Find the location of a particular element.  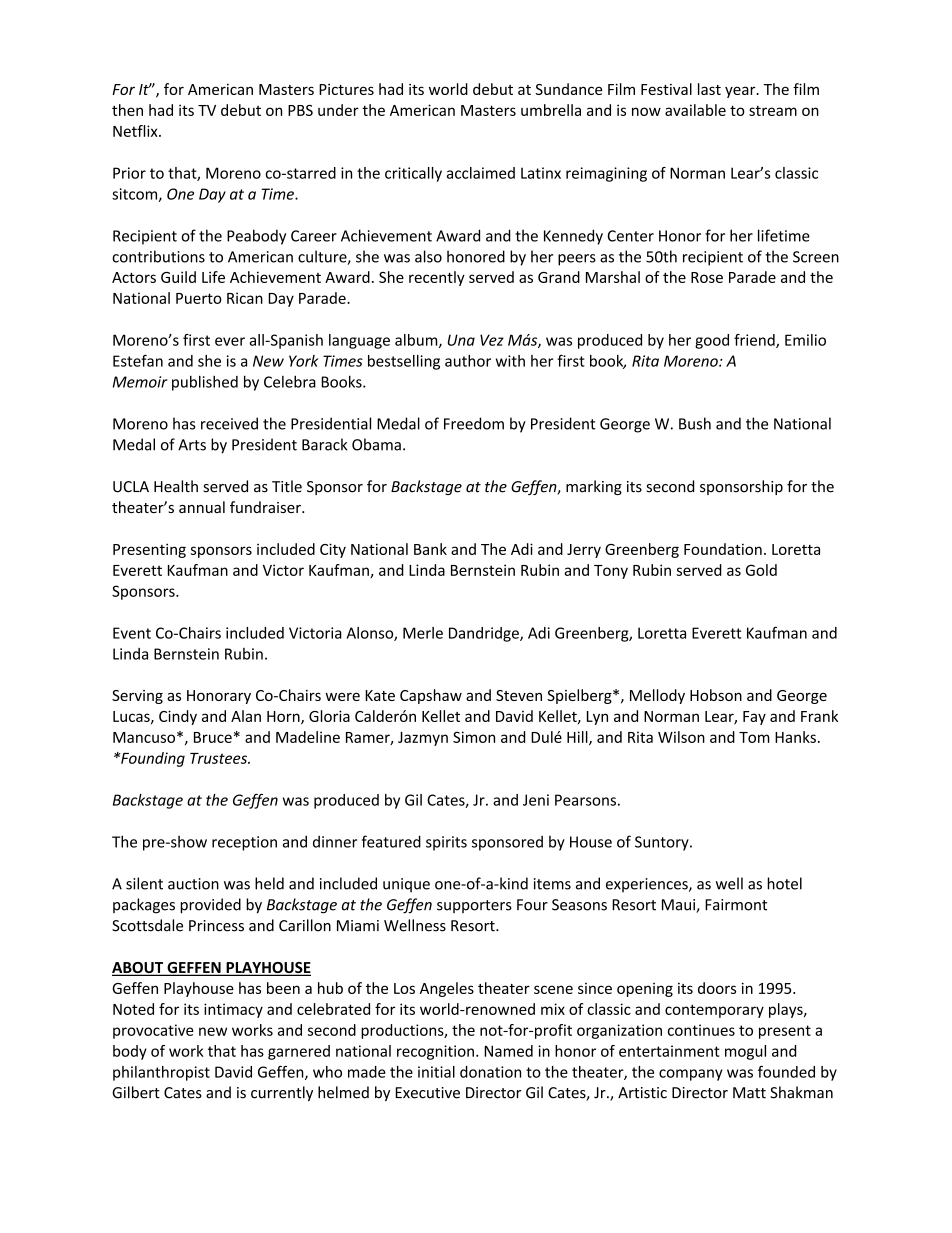

Freedom is located at coordinates (474, 423).
